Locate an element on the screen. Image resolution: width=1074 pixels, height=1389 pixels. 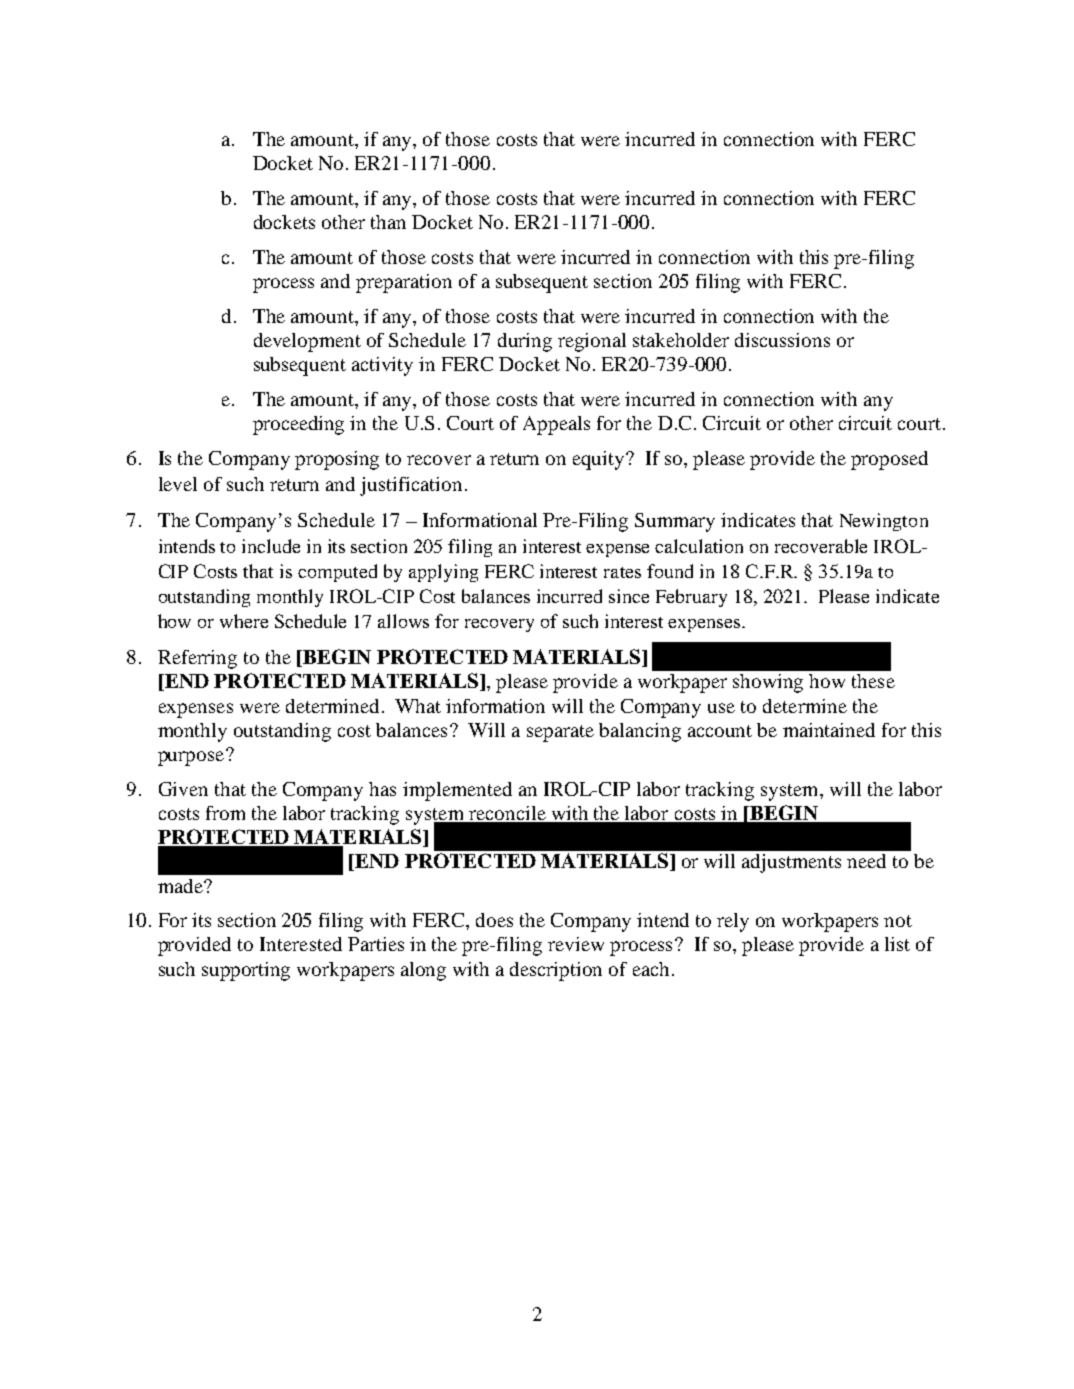
maintained is located at coordinates (829, 730).
